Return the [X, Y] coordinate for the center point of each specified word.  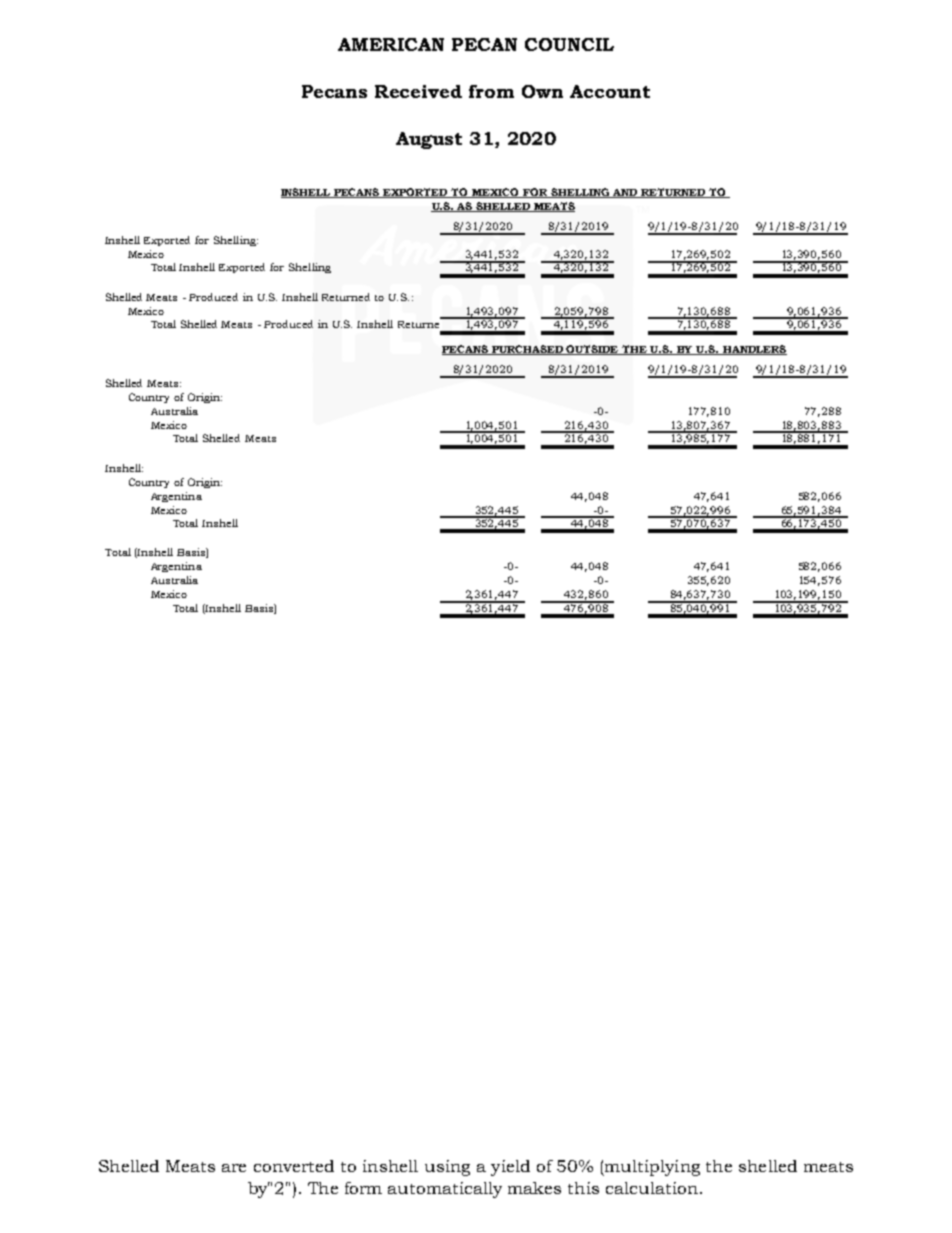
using [447, 1168]
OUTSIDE [593, 350]
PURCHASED [528, 350]
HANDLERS [754, 350]
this [583, 1188]
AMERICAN [391, 44]
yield [510, 1168]
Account [610, 91]
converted [294, 1166]
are [234, 1168]
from [491, 91]
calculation [652, 1188]
